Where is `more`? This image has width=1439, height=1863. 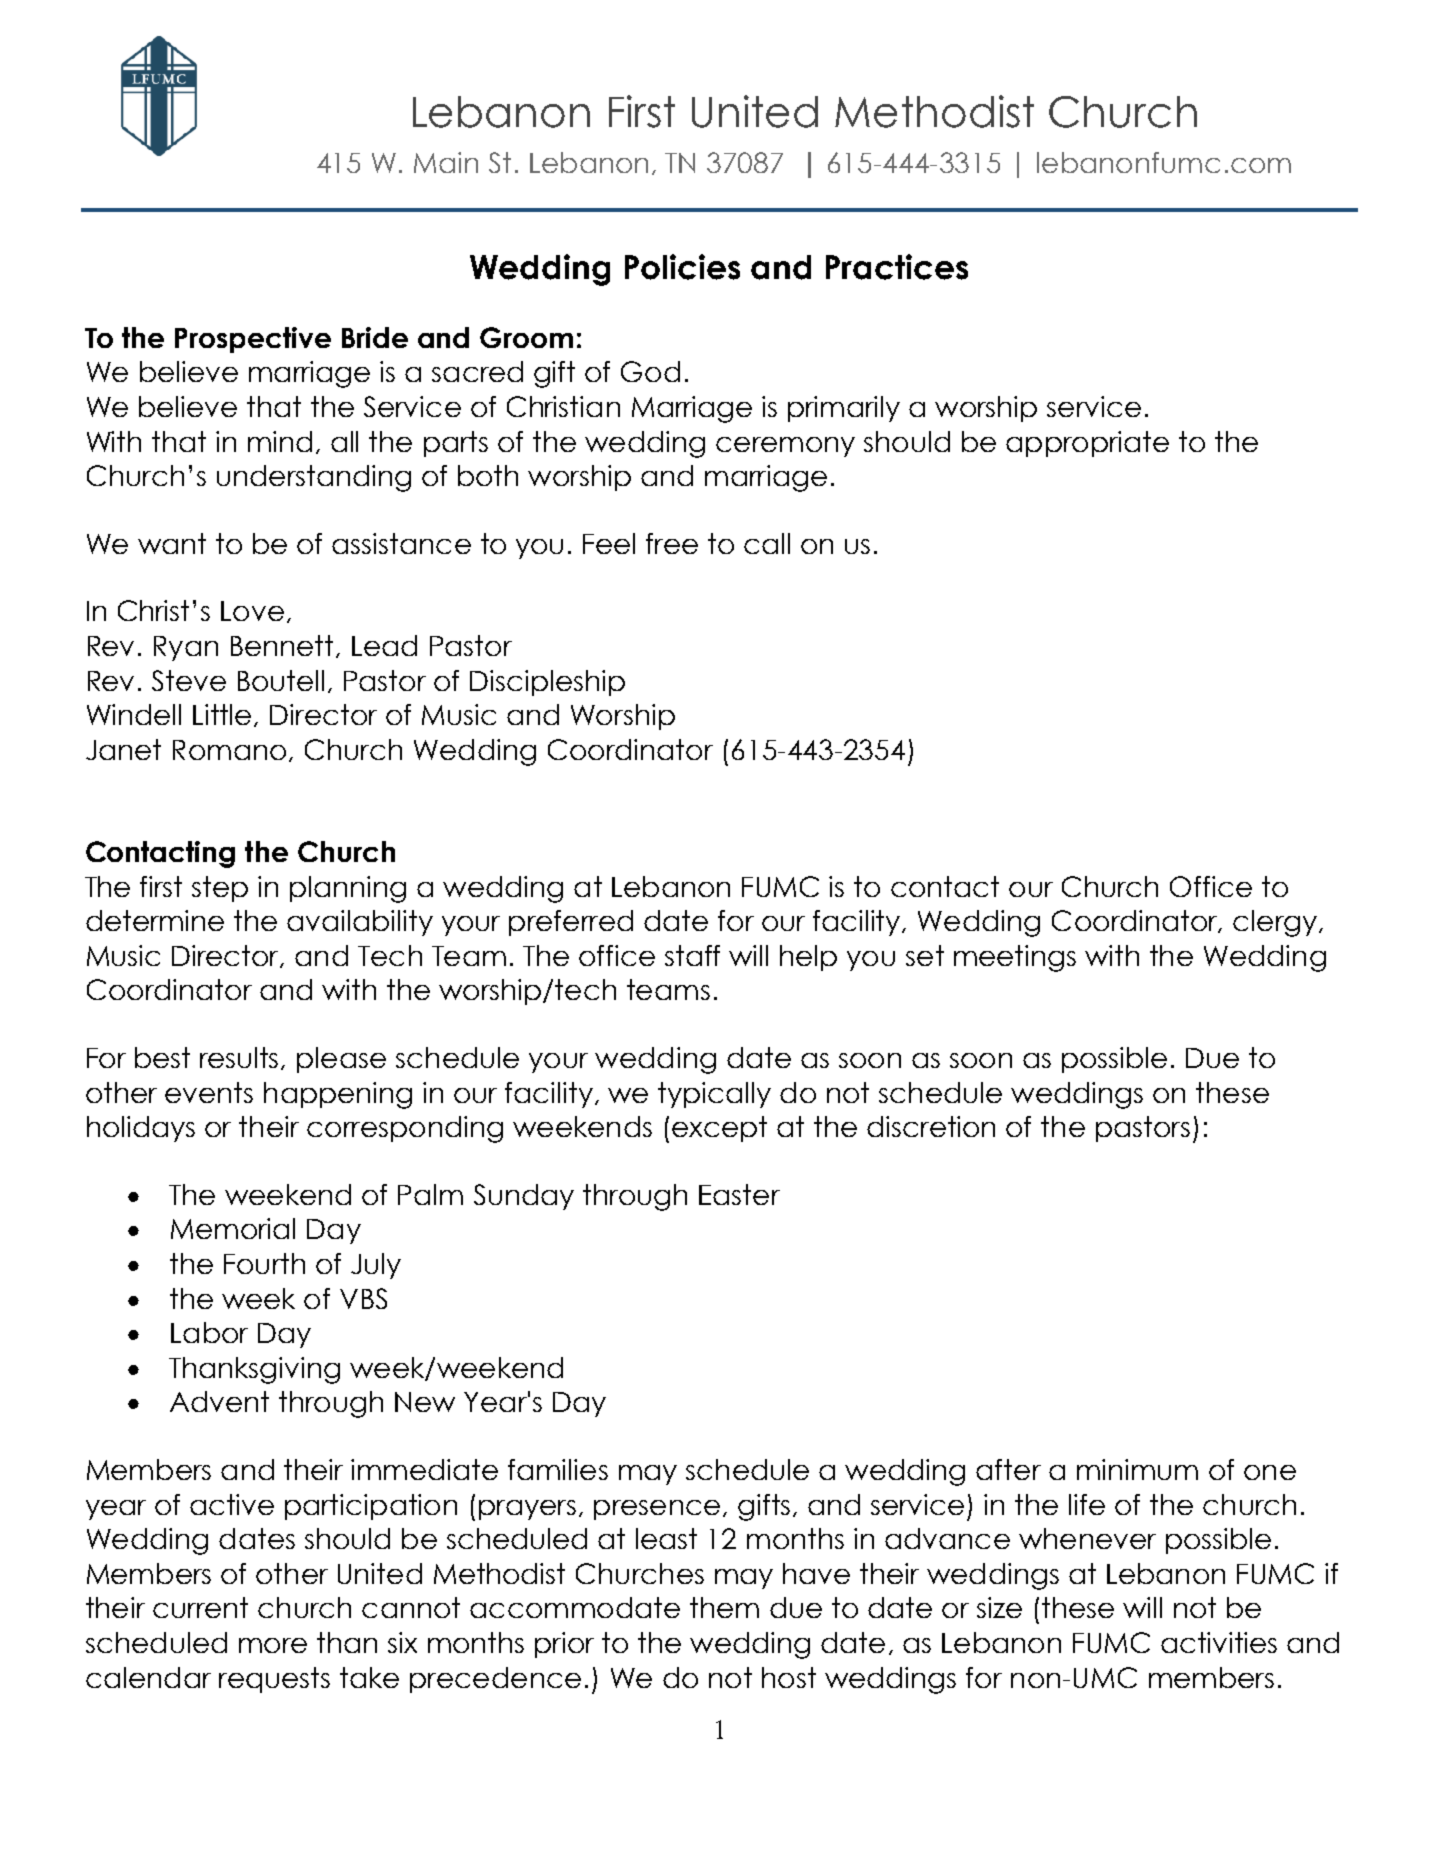 more is located at coordinates (273, 1645).
